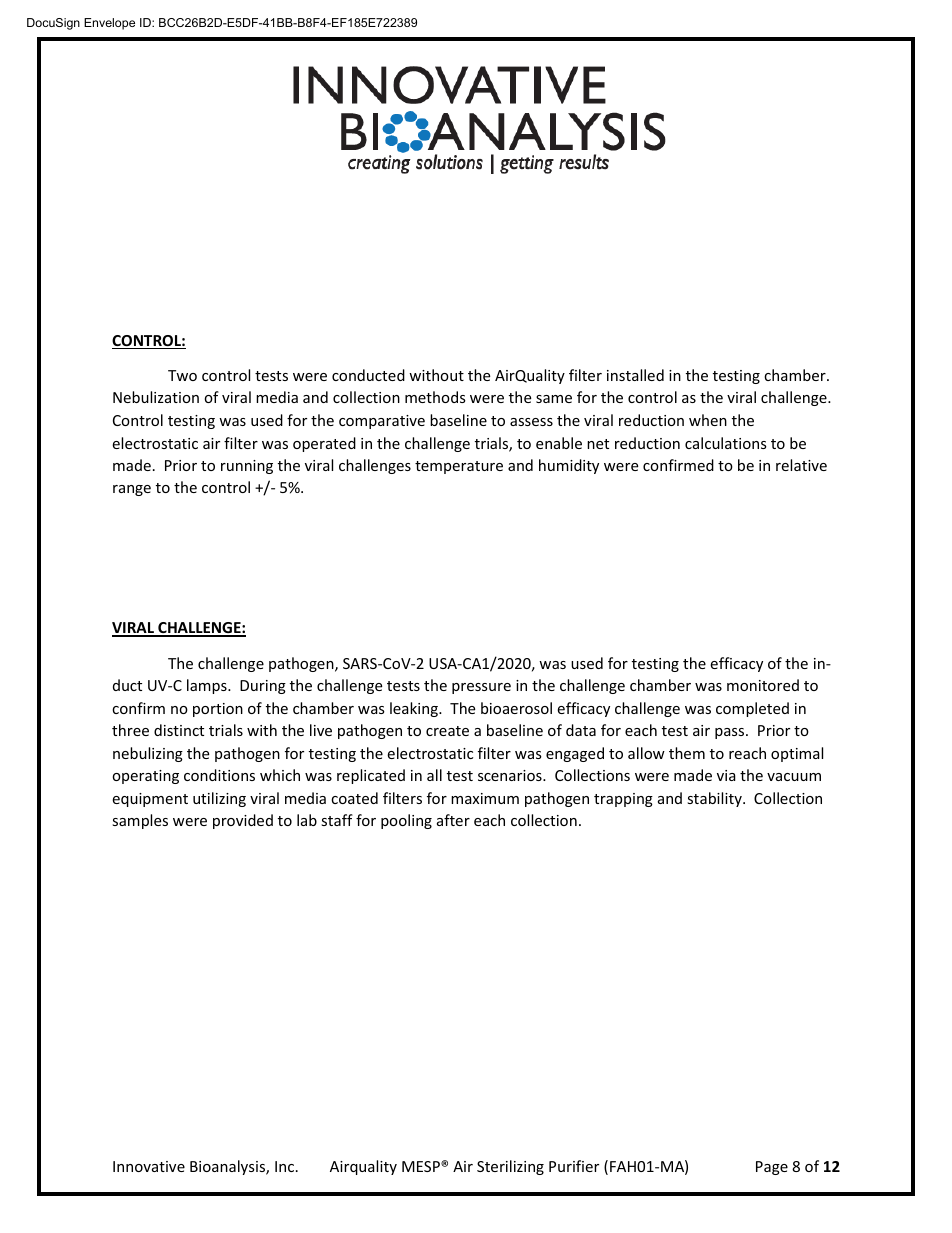 The image size is (952, 1233). What do you see at coordinates (435, 397) in the image?
I see `methods` at bounding box center [435, 397].
